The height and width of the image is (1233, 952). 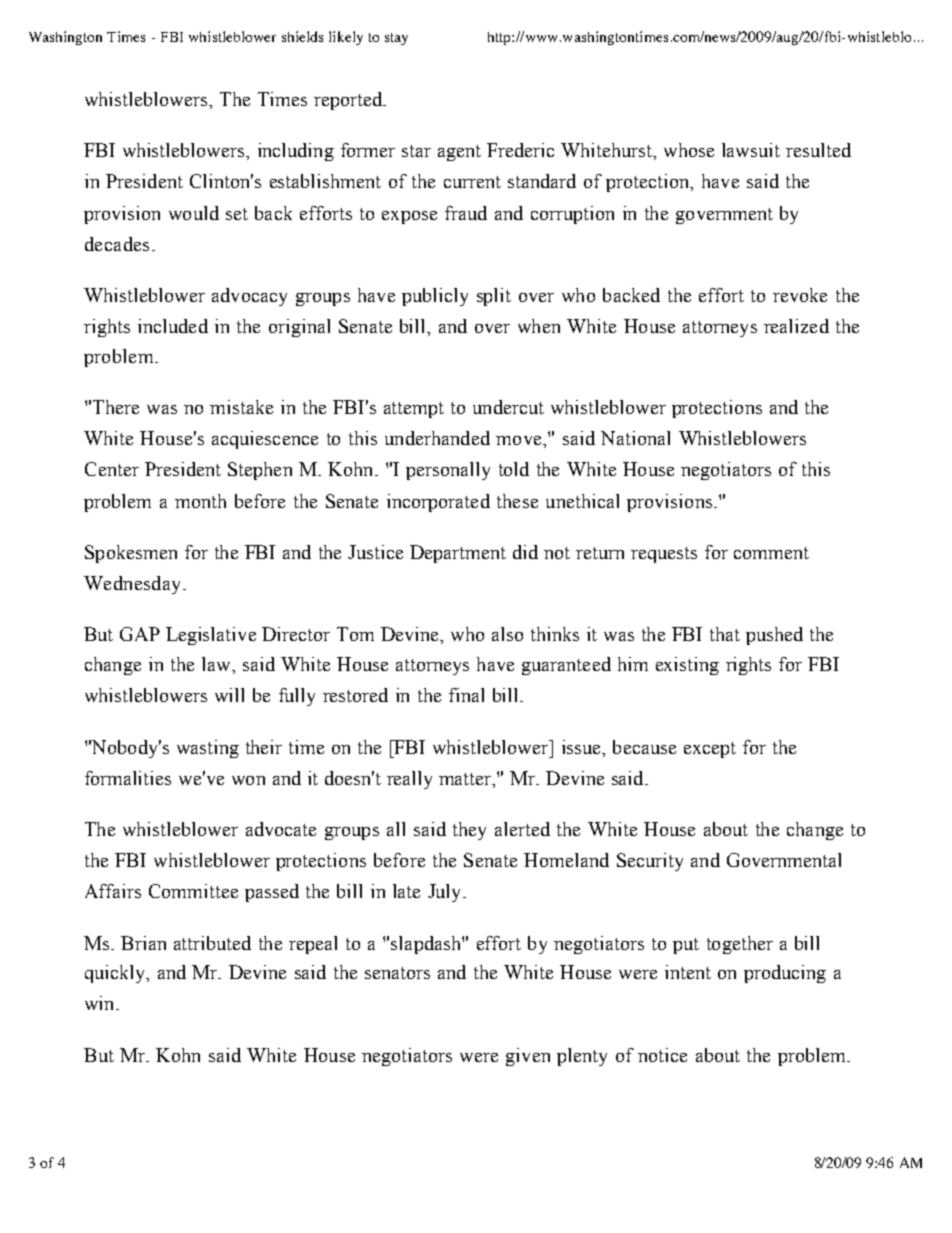 What do you see at coordinates (101, 1003) in the image?
I see `win` at bounding box center [101, 1003].
